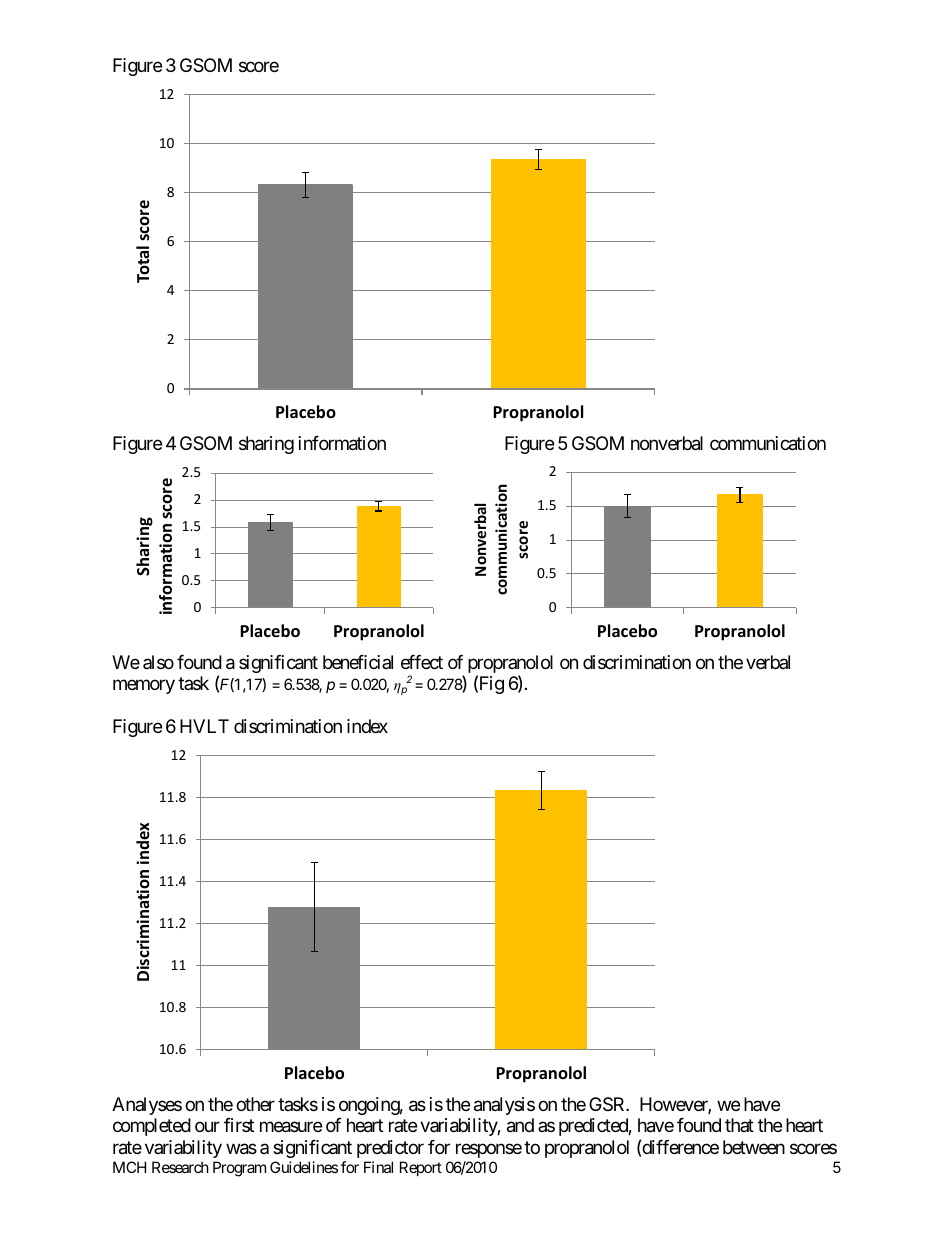 This screenshot has height=1233, width=952. I want to click on Research, so click(180, 1167).
